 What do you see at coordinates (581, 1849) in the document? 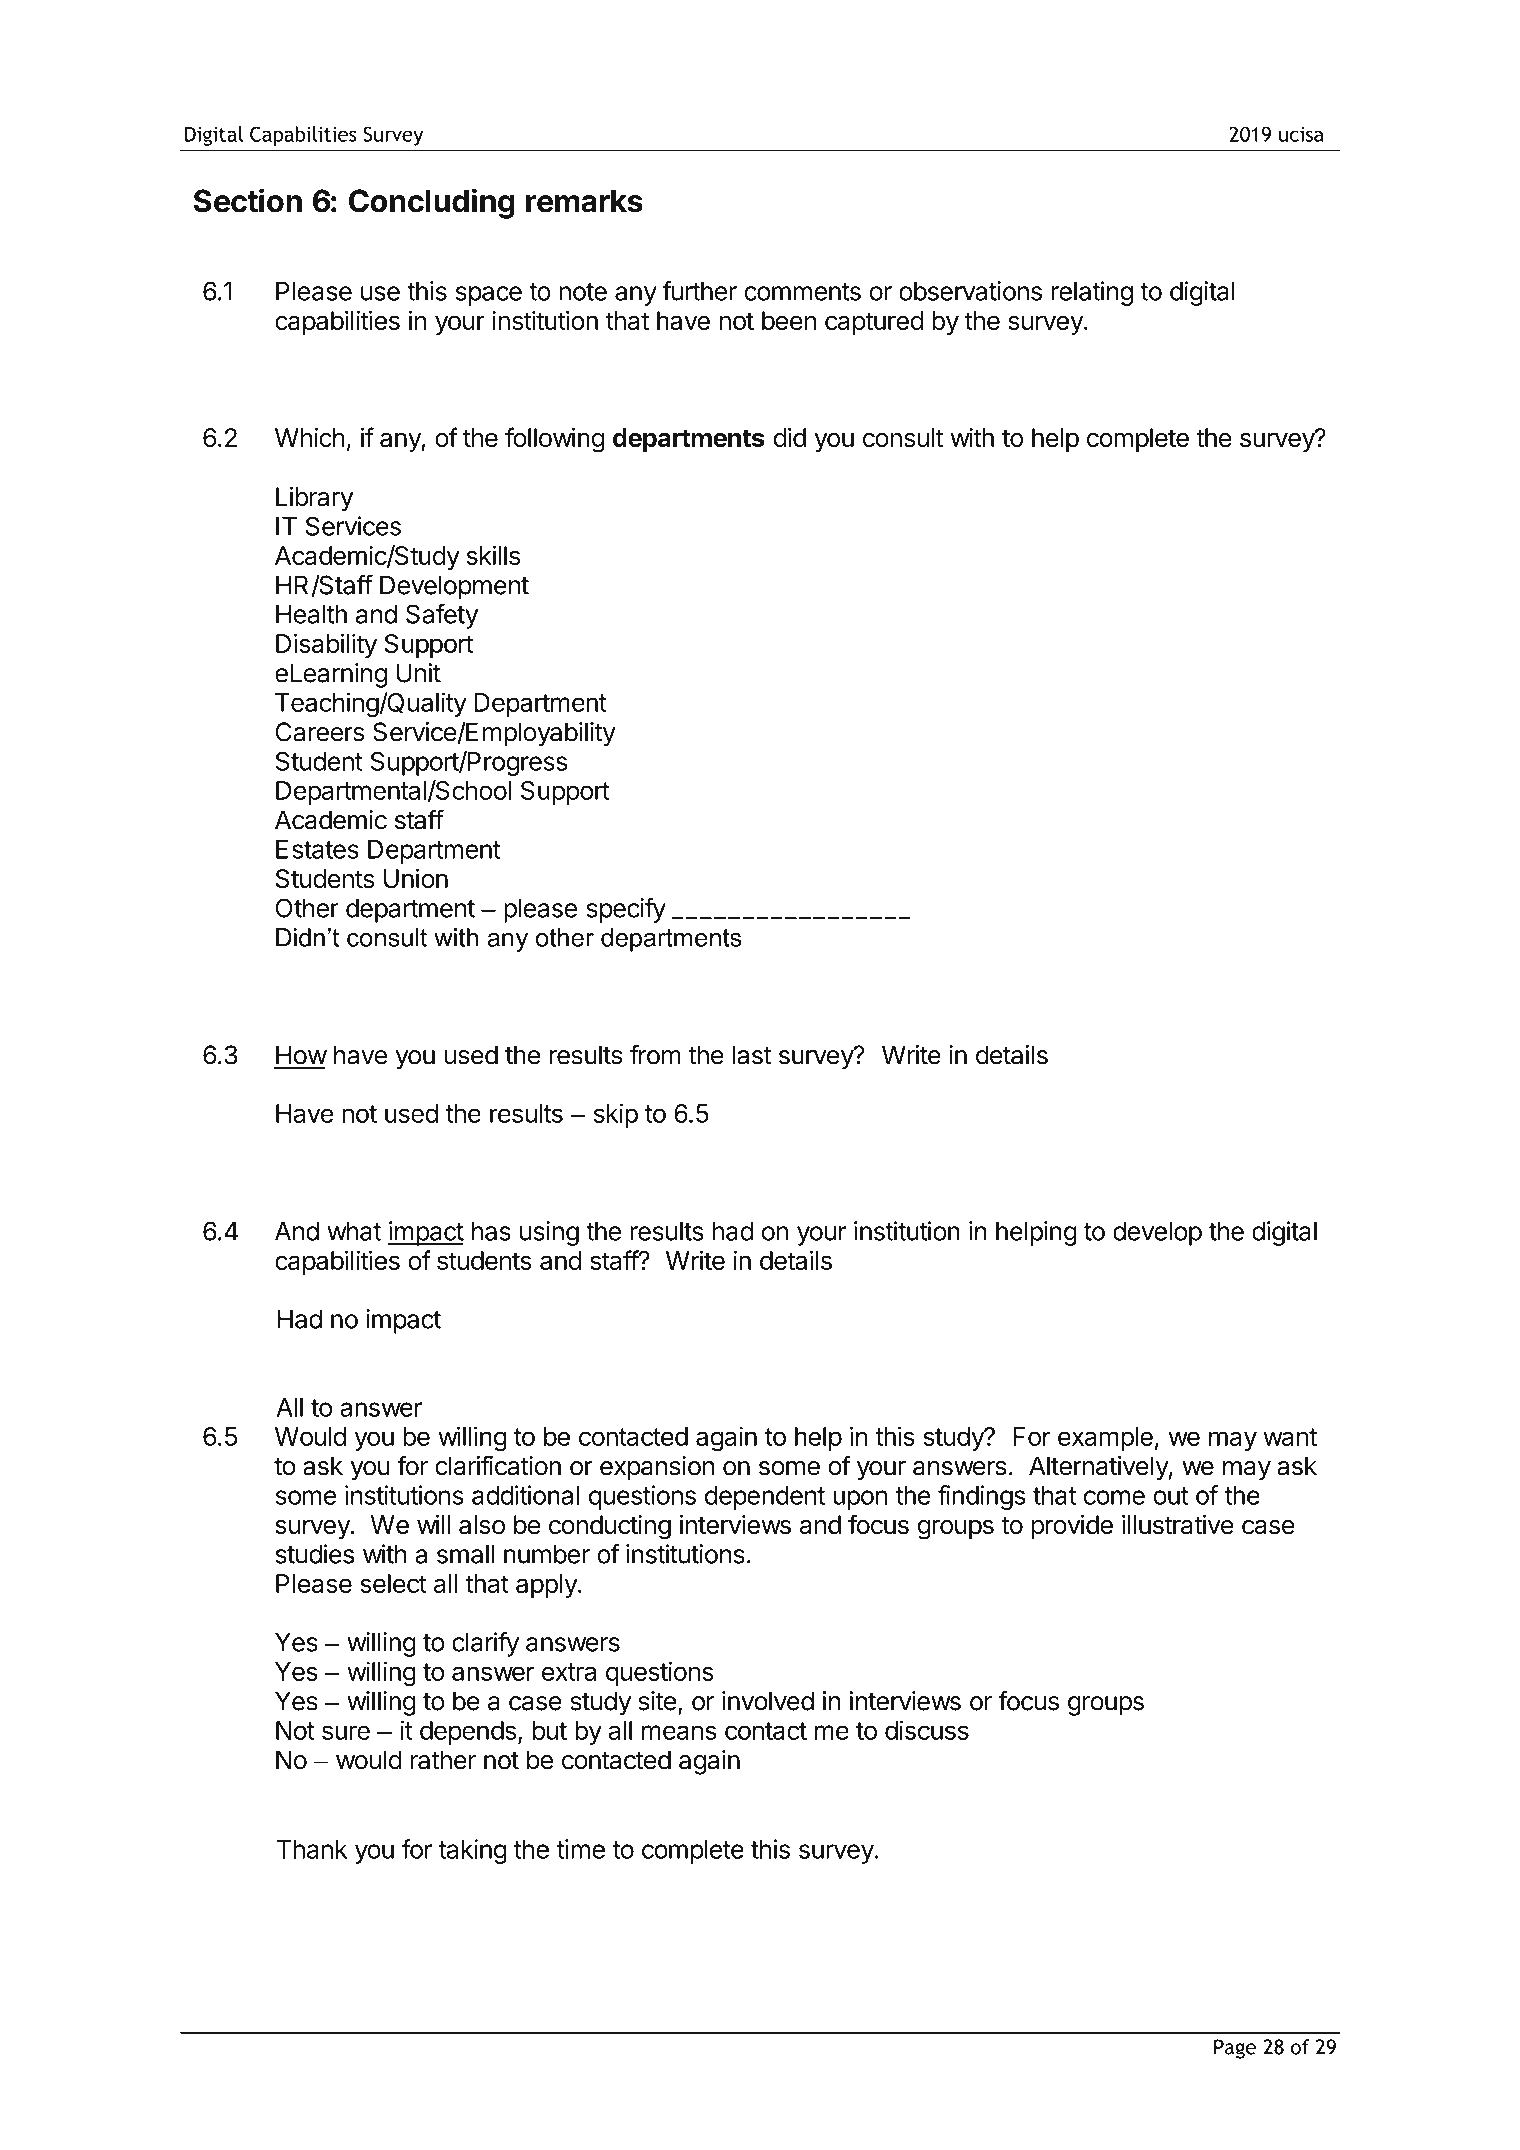
I see `time` at bounding box center [581, 1849].
